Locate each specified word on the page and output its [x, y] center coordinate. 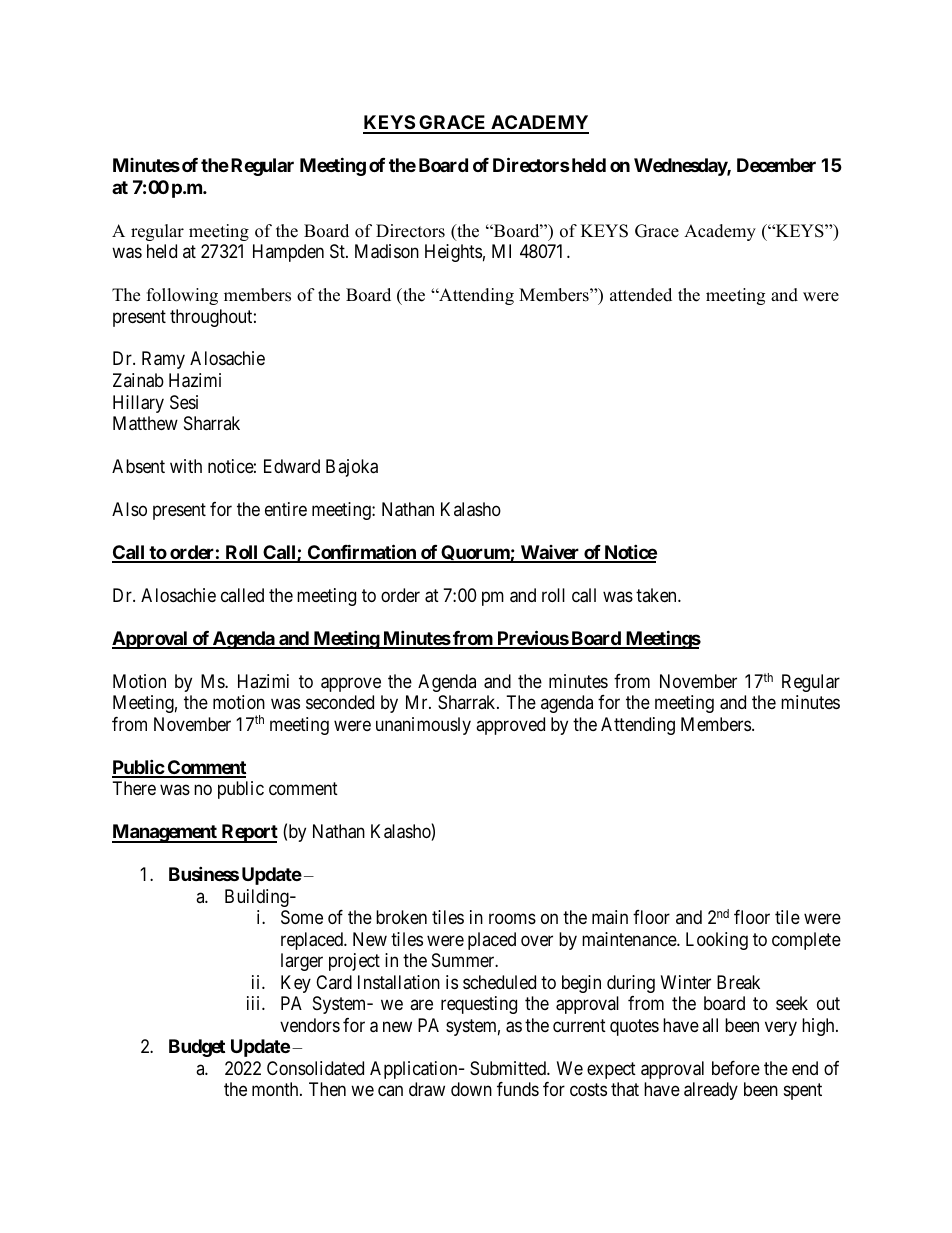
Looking [717, 941]
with [186, 466]
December [776, 165]
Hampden [288, 253]
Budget [197, 1048]
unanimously [423, 726]
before [736, 1068]
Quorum [475, 554]
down [471, 1089]
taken [657, 595]
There [134, 788]
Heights [453, 253]
